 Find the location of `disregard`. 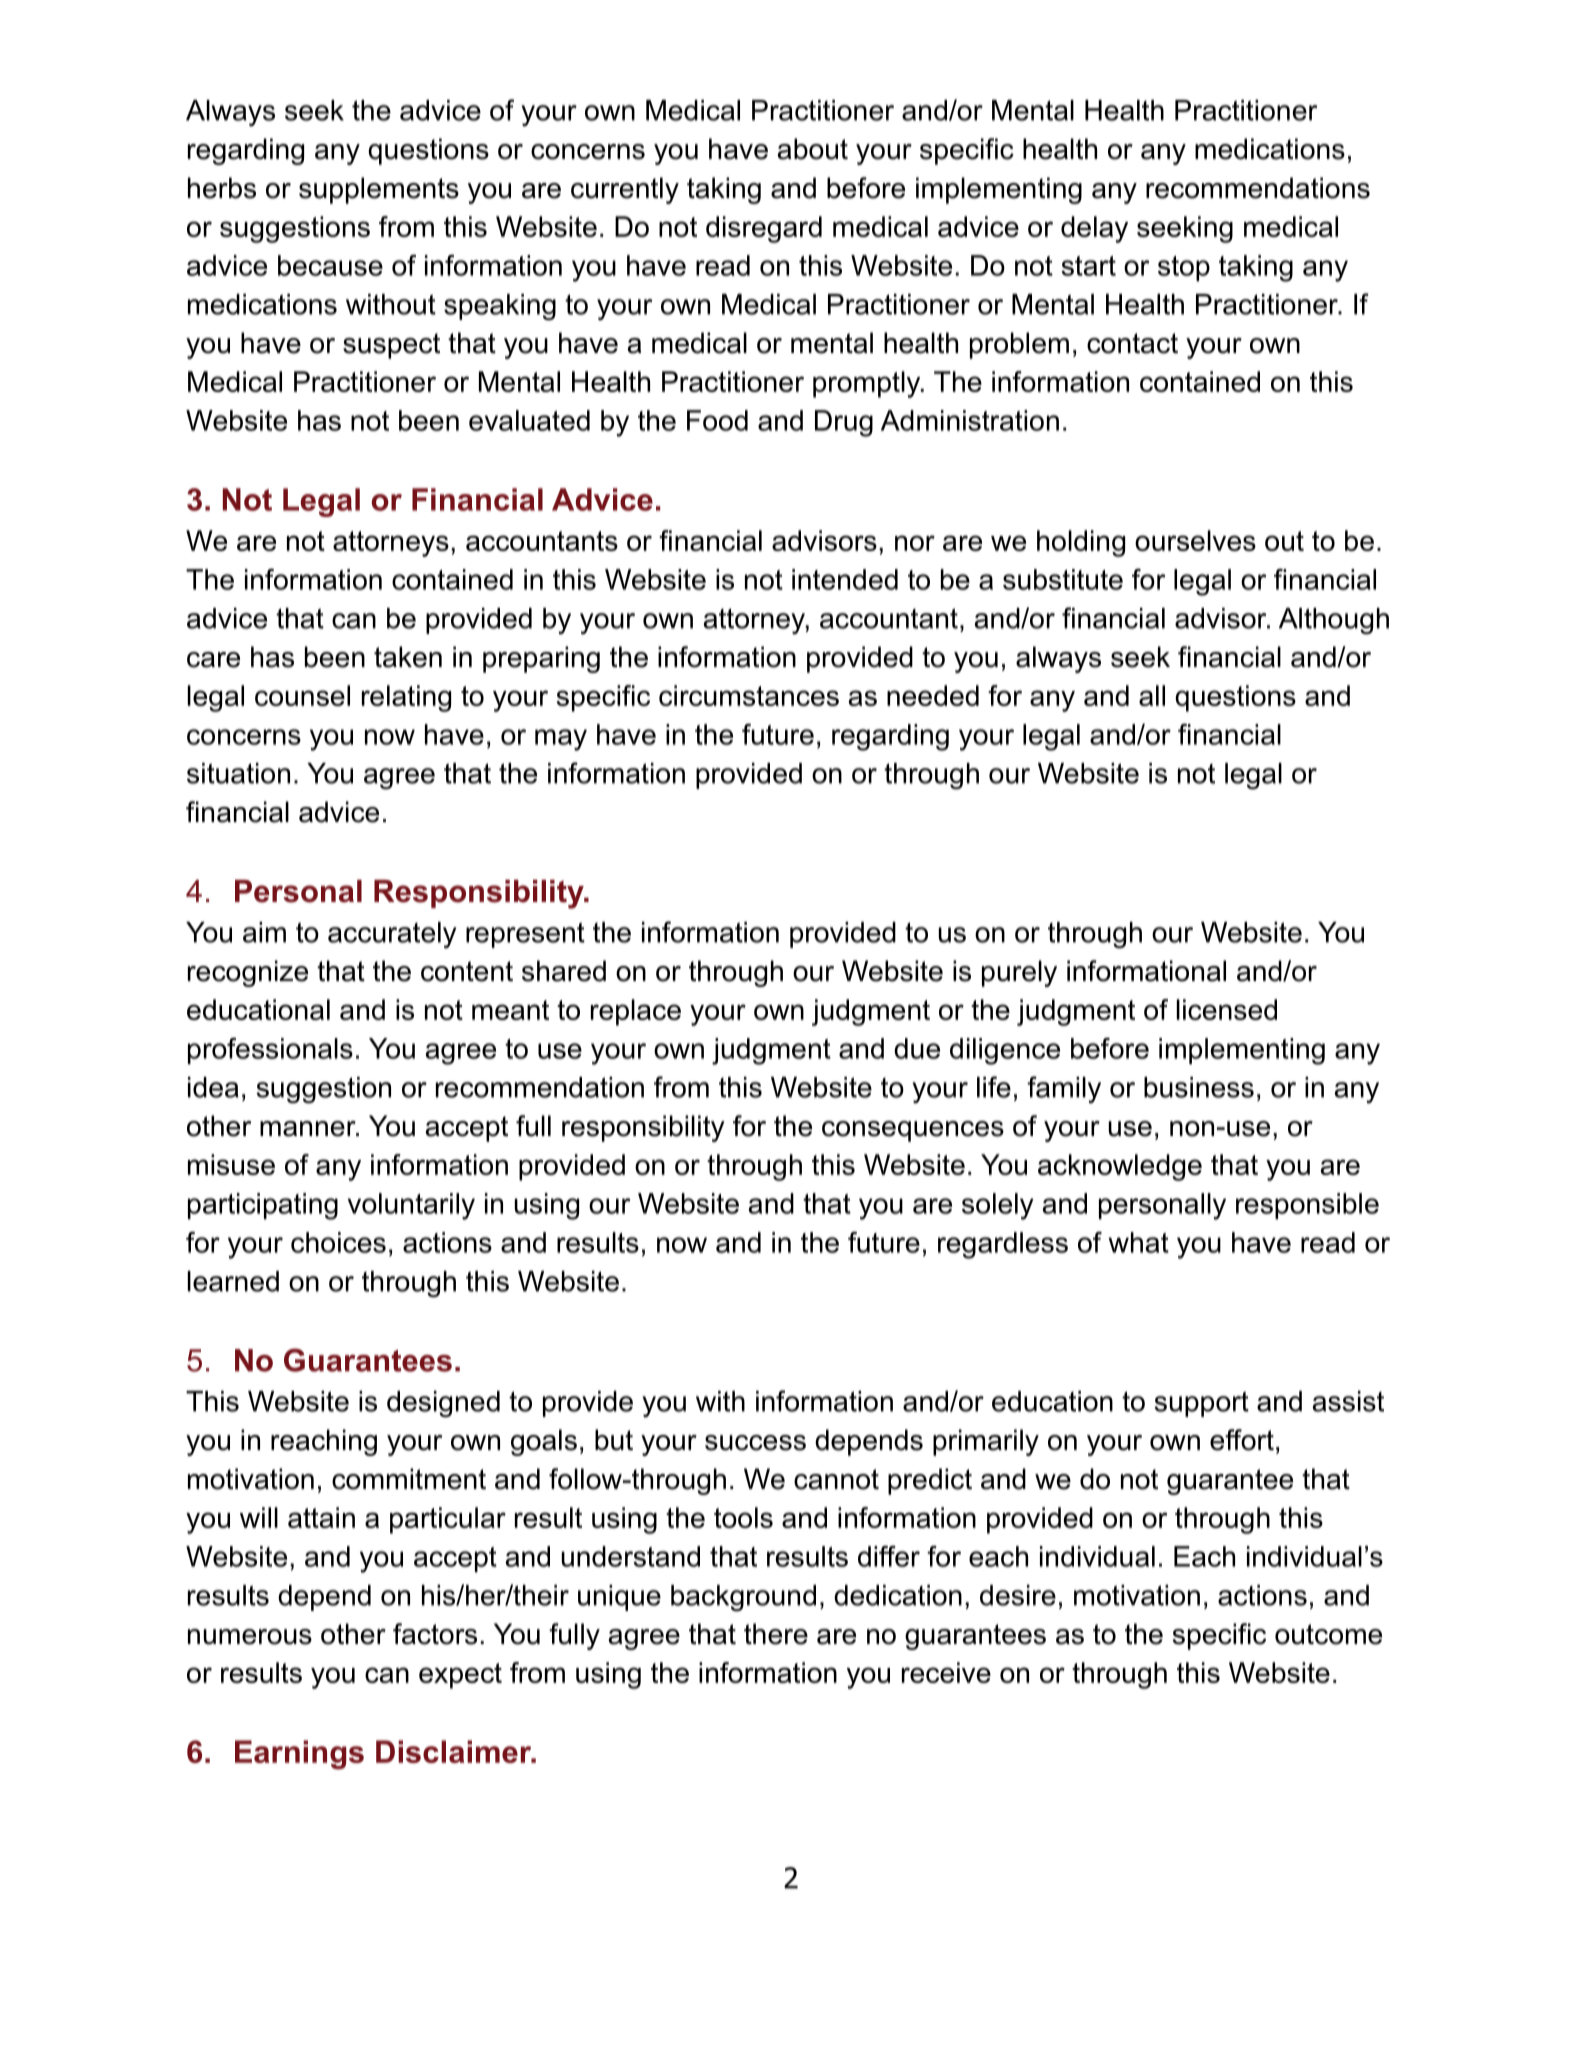

disregard is located at coordinates (764, 229).
